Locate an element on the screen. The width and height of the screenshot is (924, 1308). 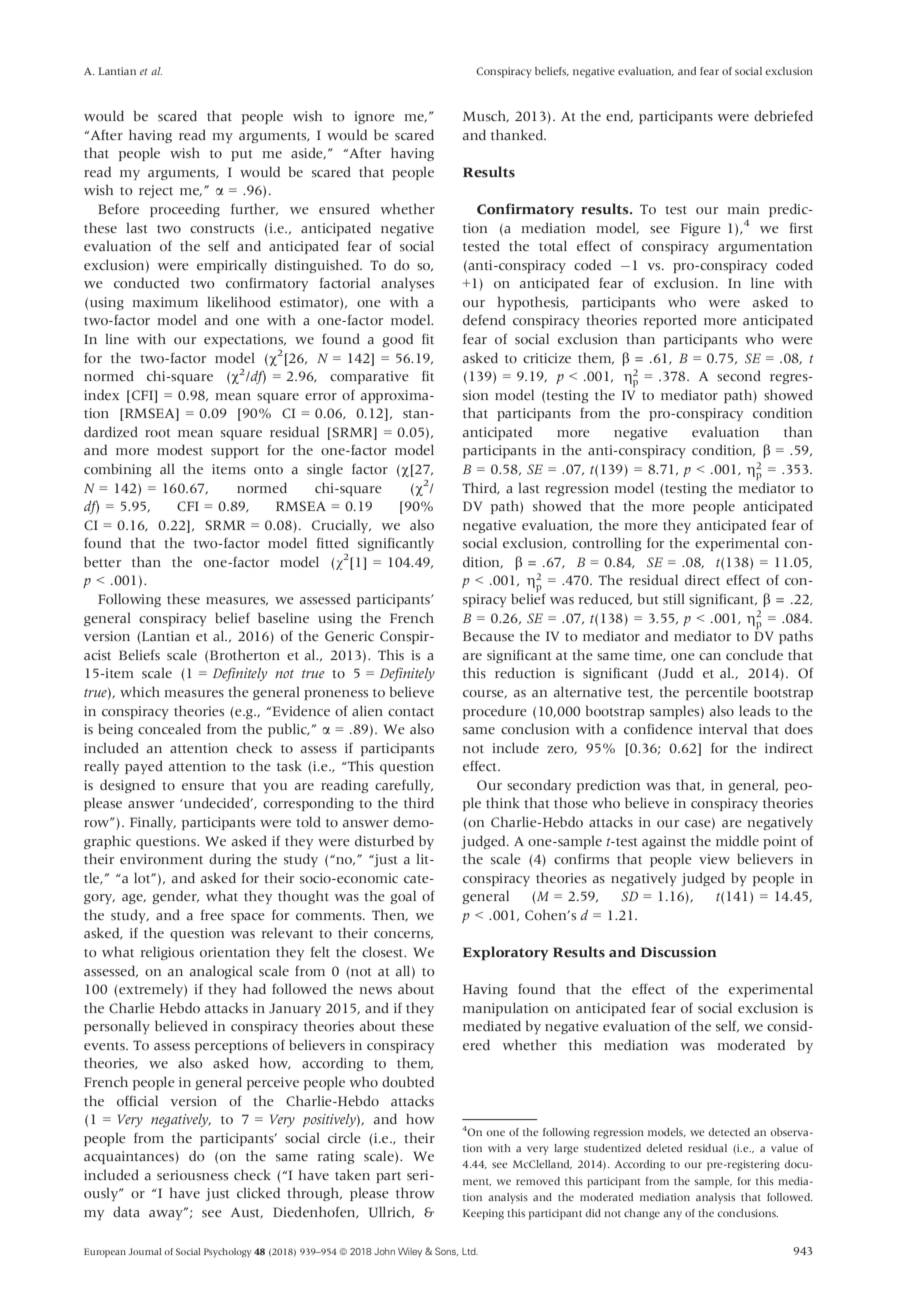
put is located at coordinates (242, 155).
